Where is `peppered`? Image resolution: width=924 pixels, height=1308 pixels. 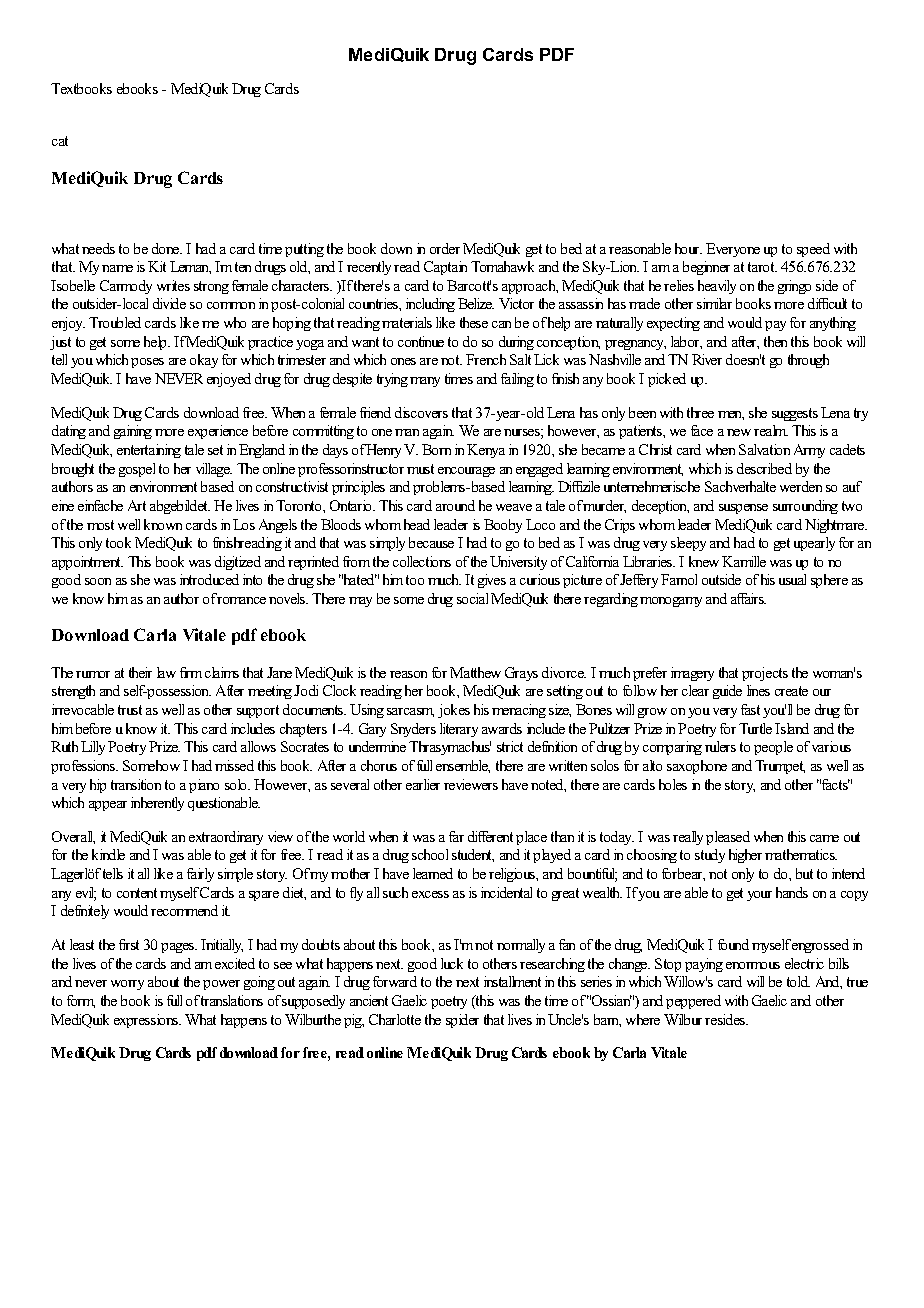
peppered is located at coordinates (693, 1002).
